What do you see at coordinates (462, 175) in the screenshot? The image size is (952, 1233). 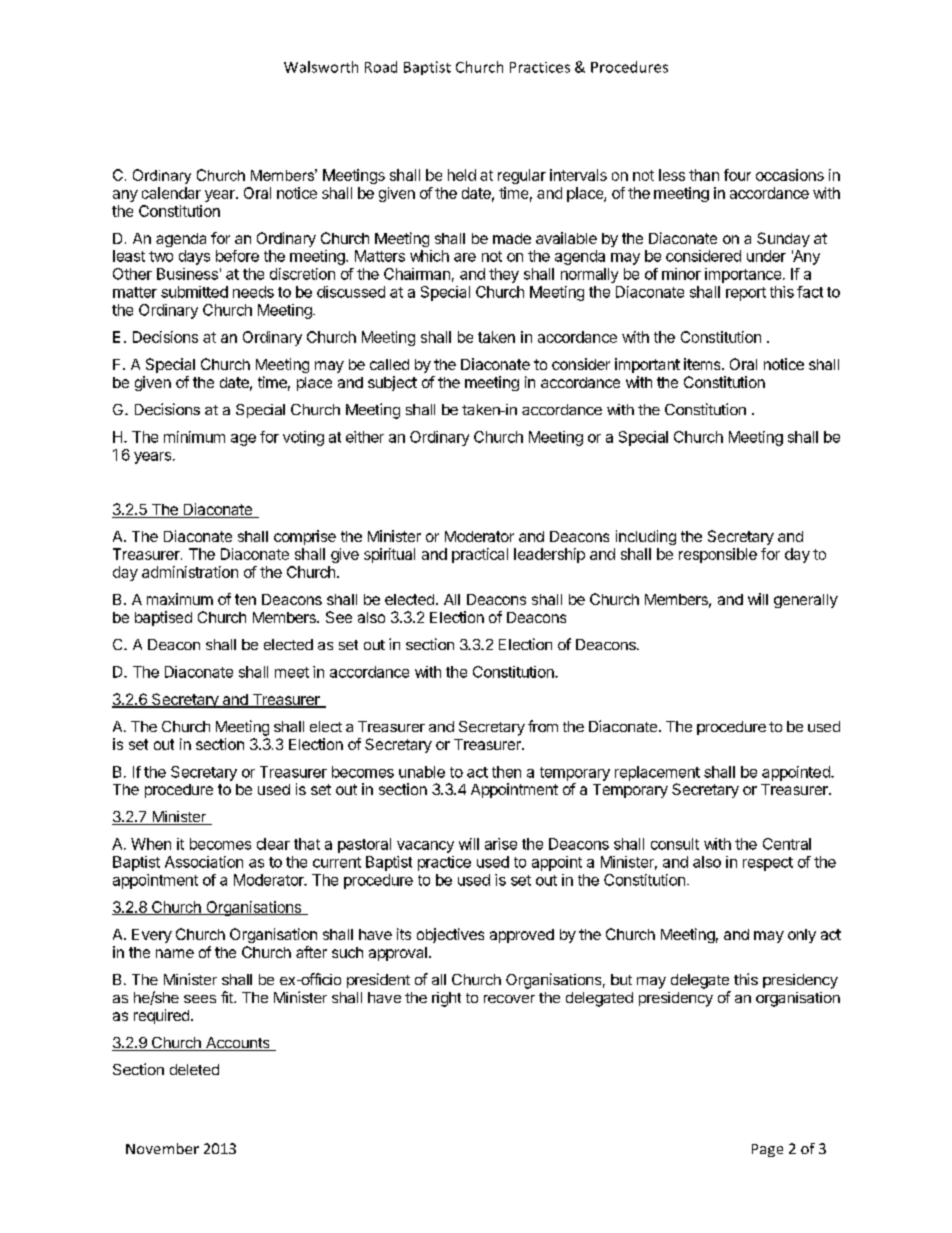 I see `held` at bounding box center [462, 175].
